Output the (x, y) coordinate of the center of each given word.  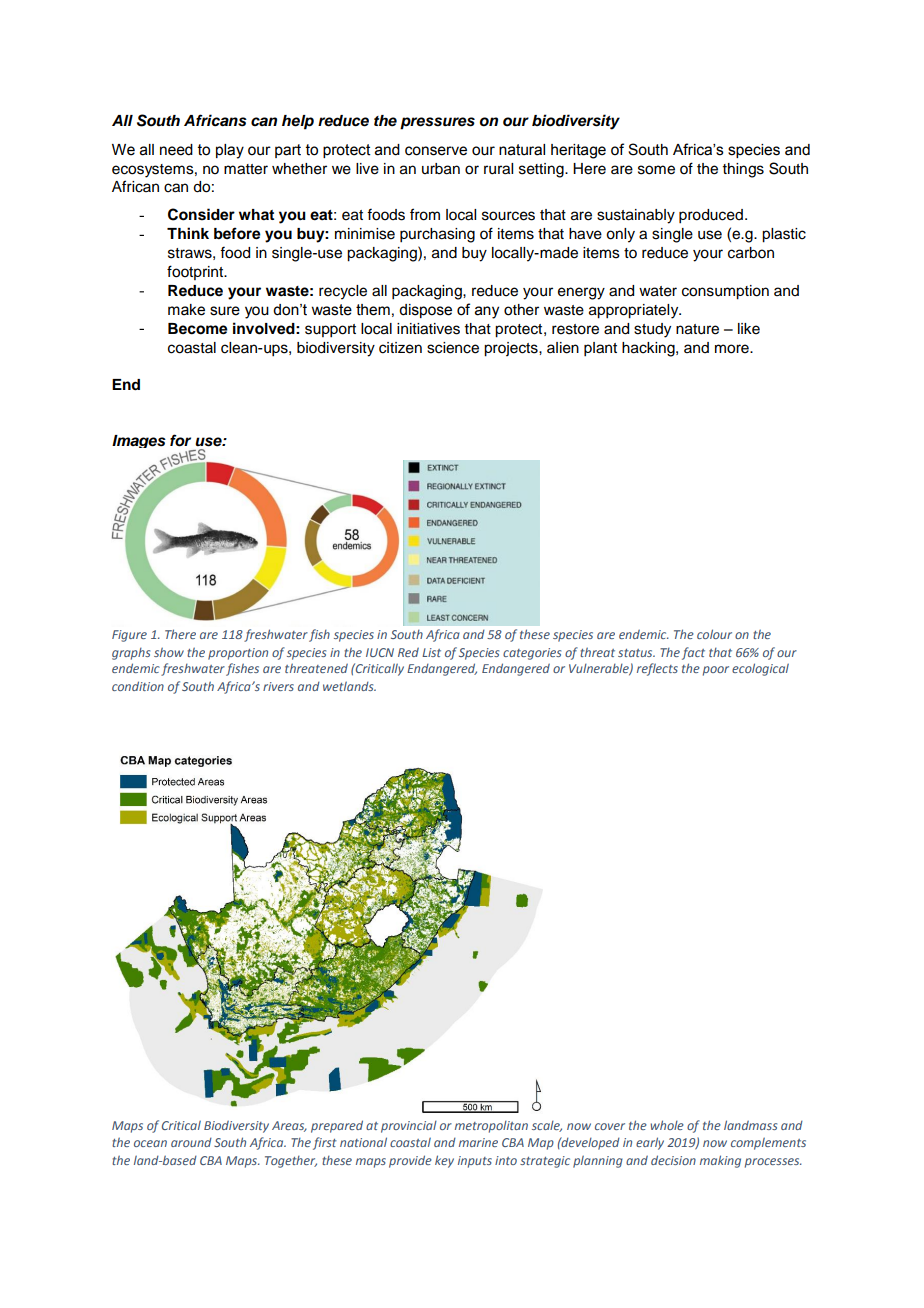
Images (139, 441)
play (230, 151)
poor (716, 671)
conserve (436, 151)
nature (697, 329)
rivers (278, 686)
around (191, 1142)
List (431, 652)
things (743, 170)
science (453, 348)
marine (478, 1142)
